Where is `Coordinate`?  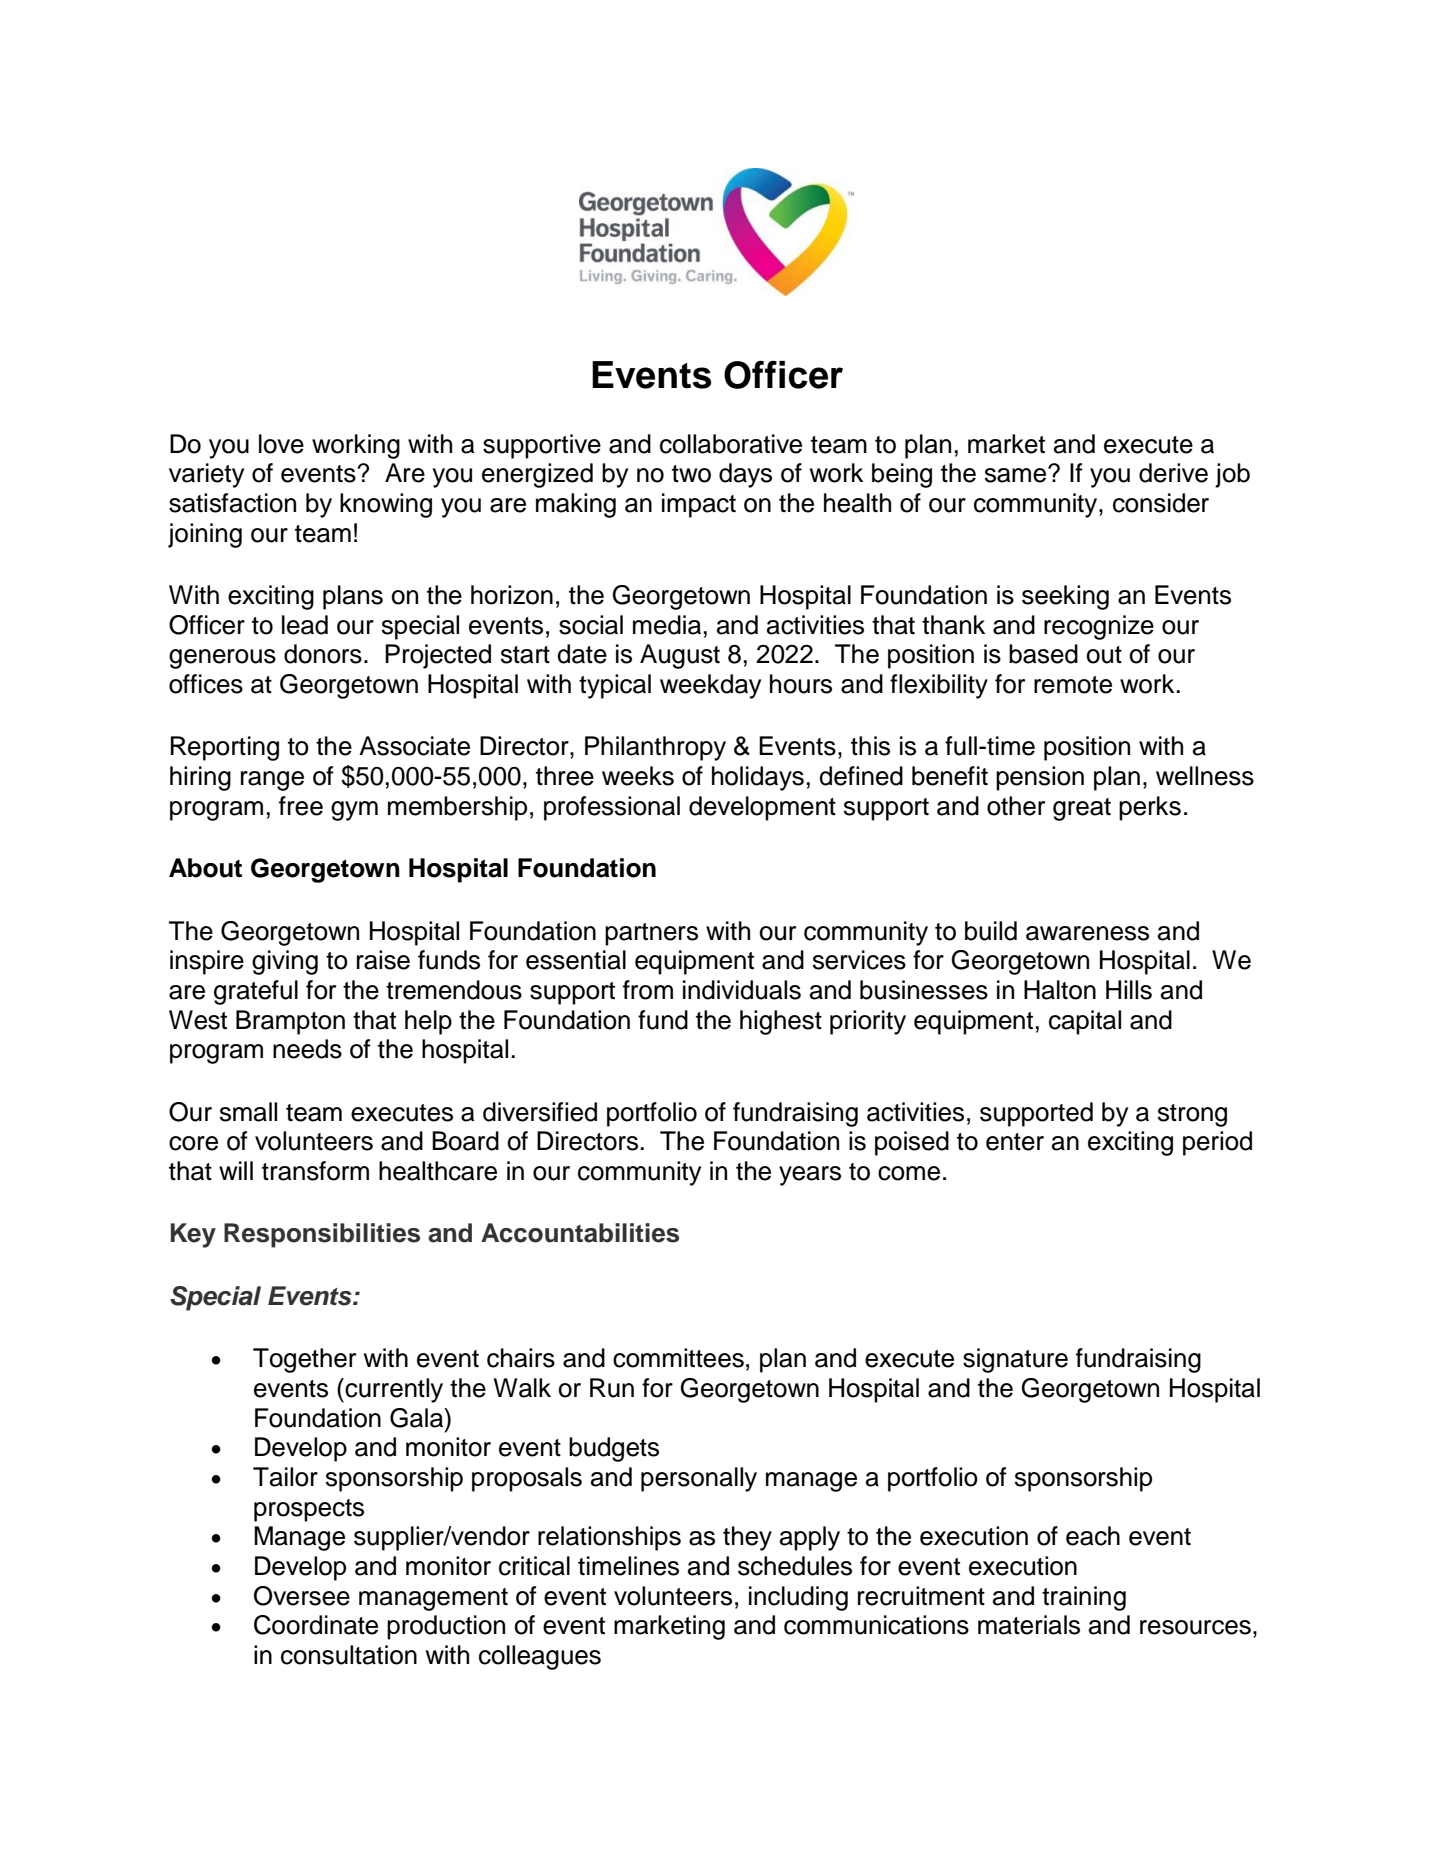 Coordinate is located at coordinates (316, 1625).
